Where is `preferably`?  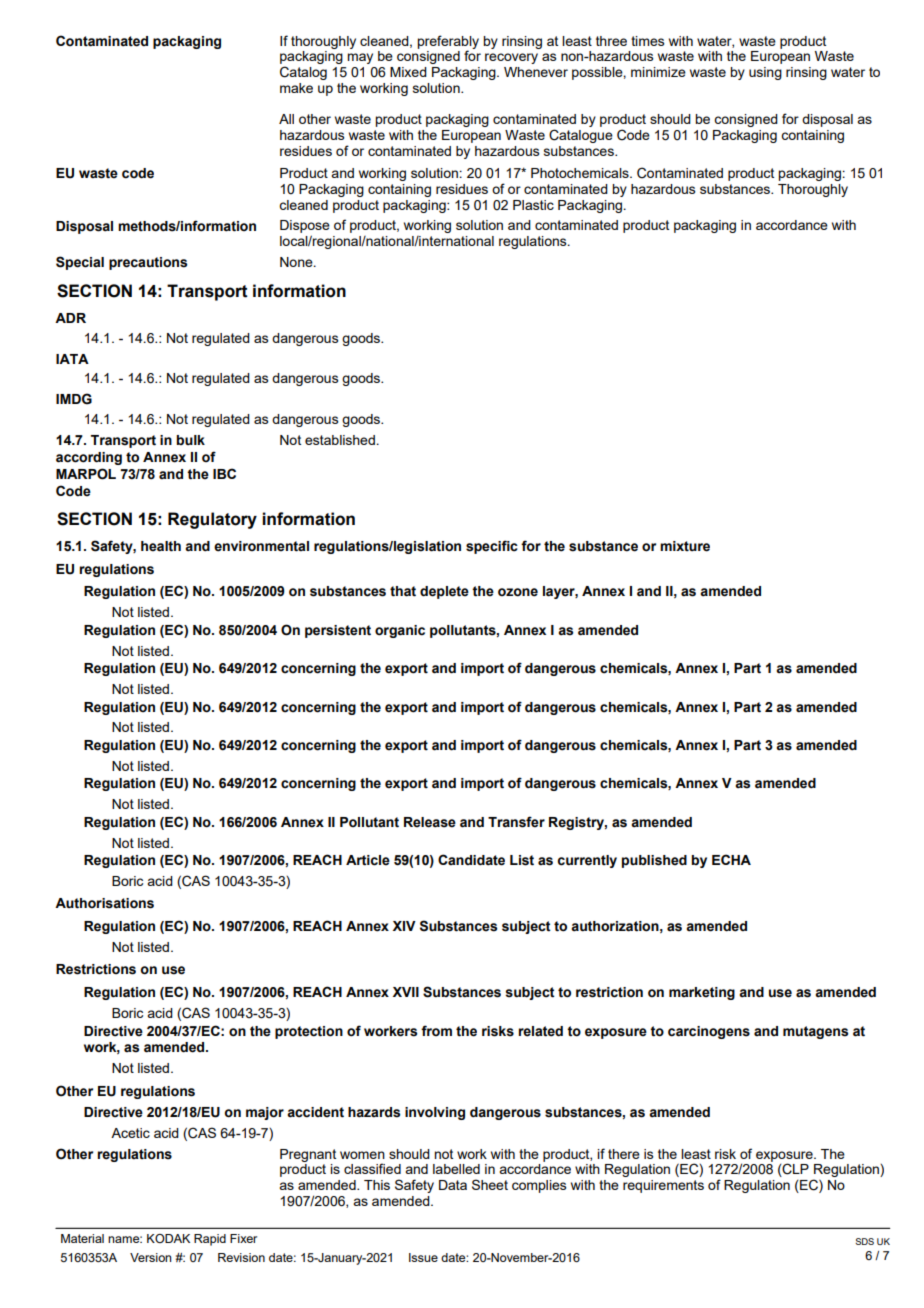 preferably is located at coordinates (448, 43).
